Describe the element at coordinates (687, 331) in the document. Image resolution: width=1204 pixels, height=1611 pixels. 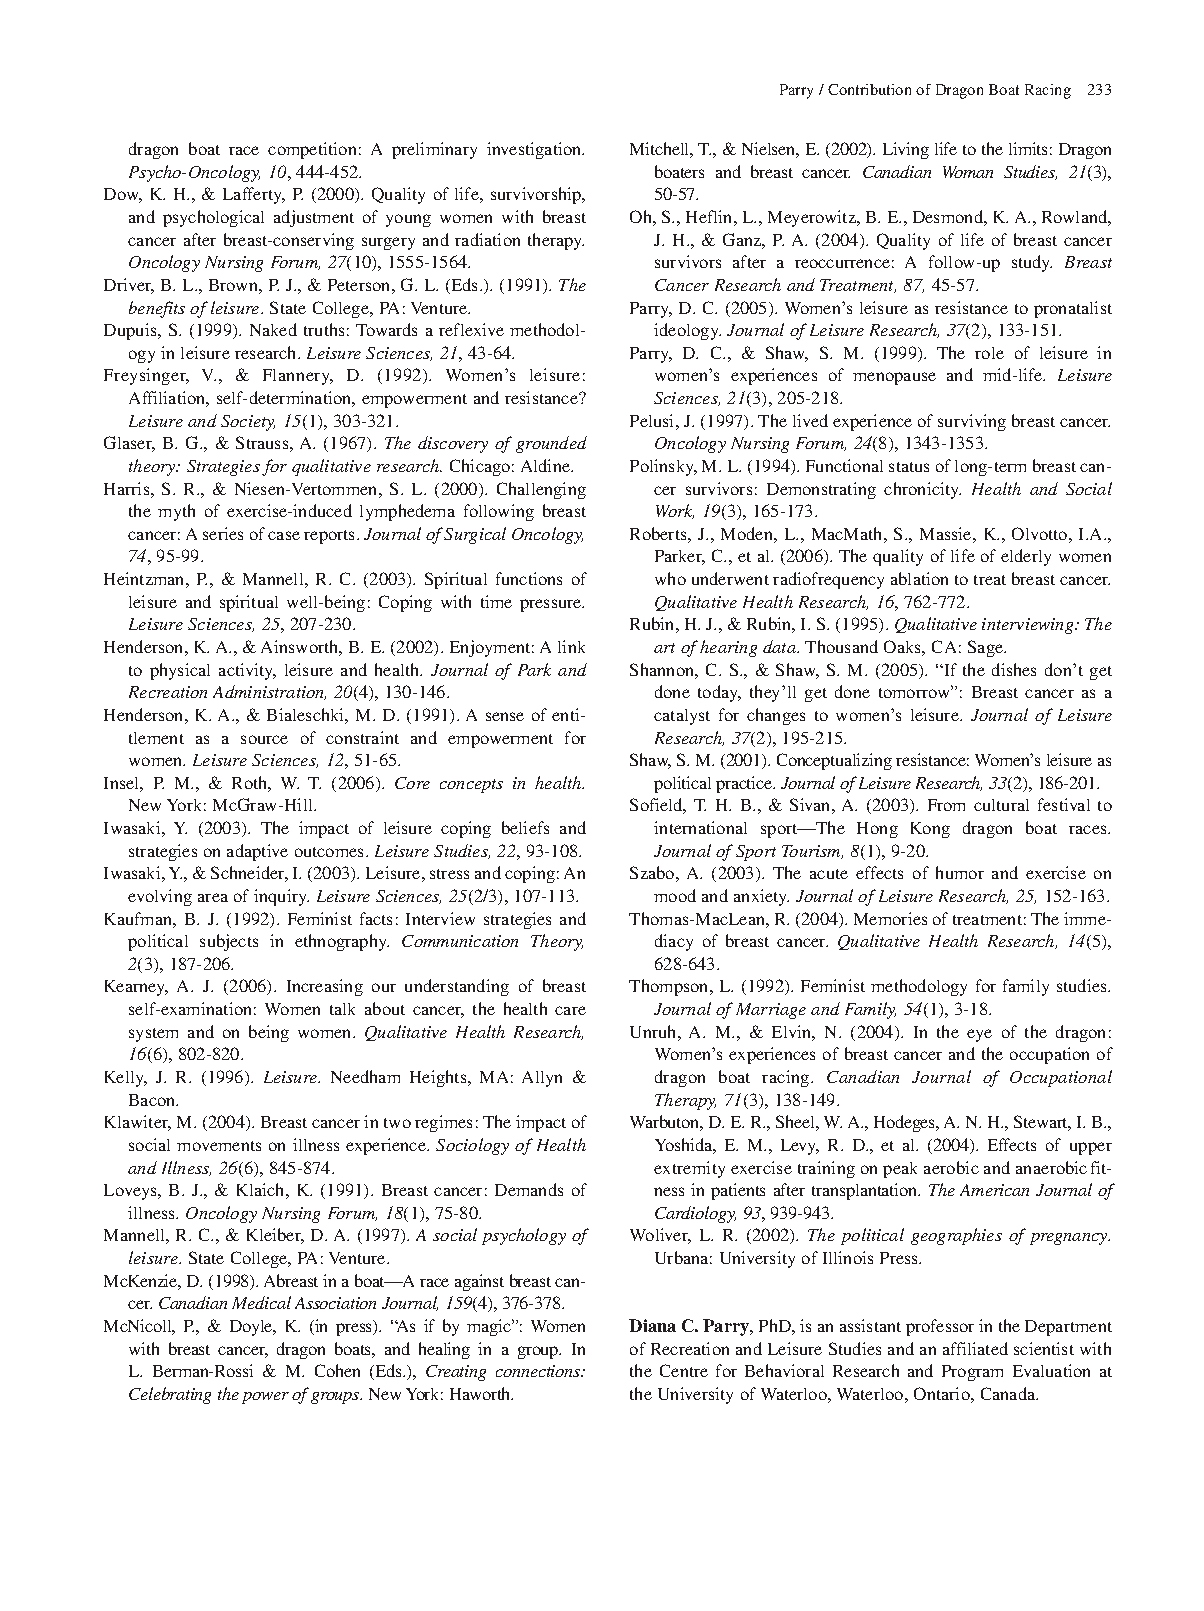
I see `ideology` at that location.
